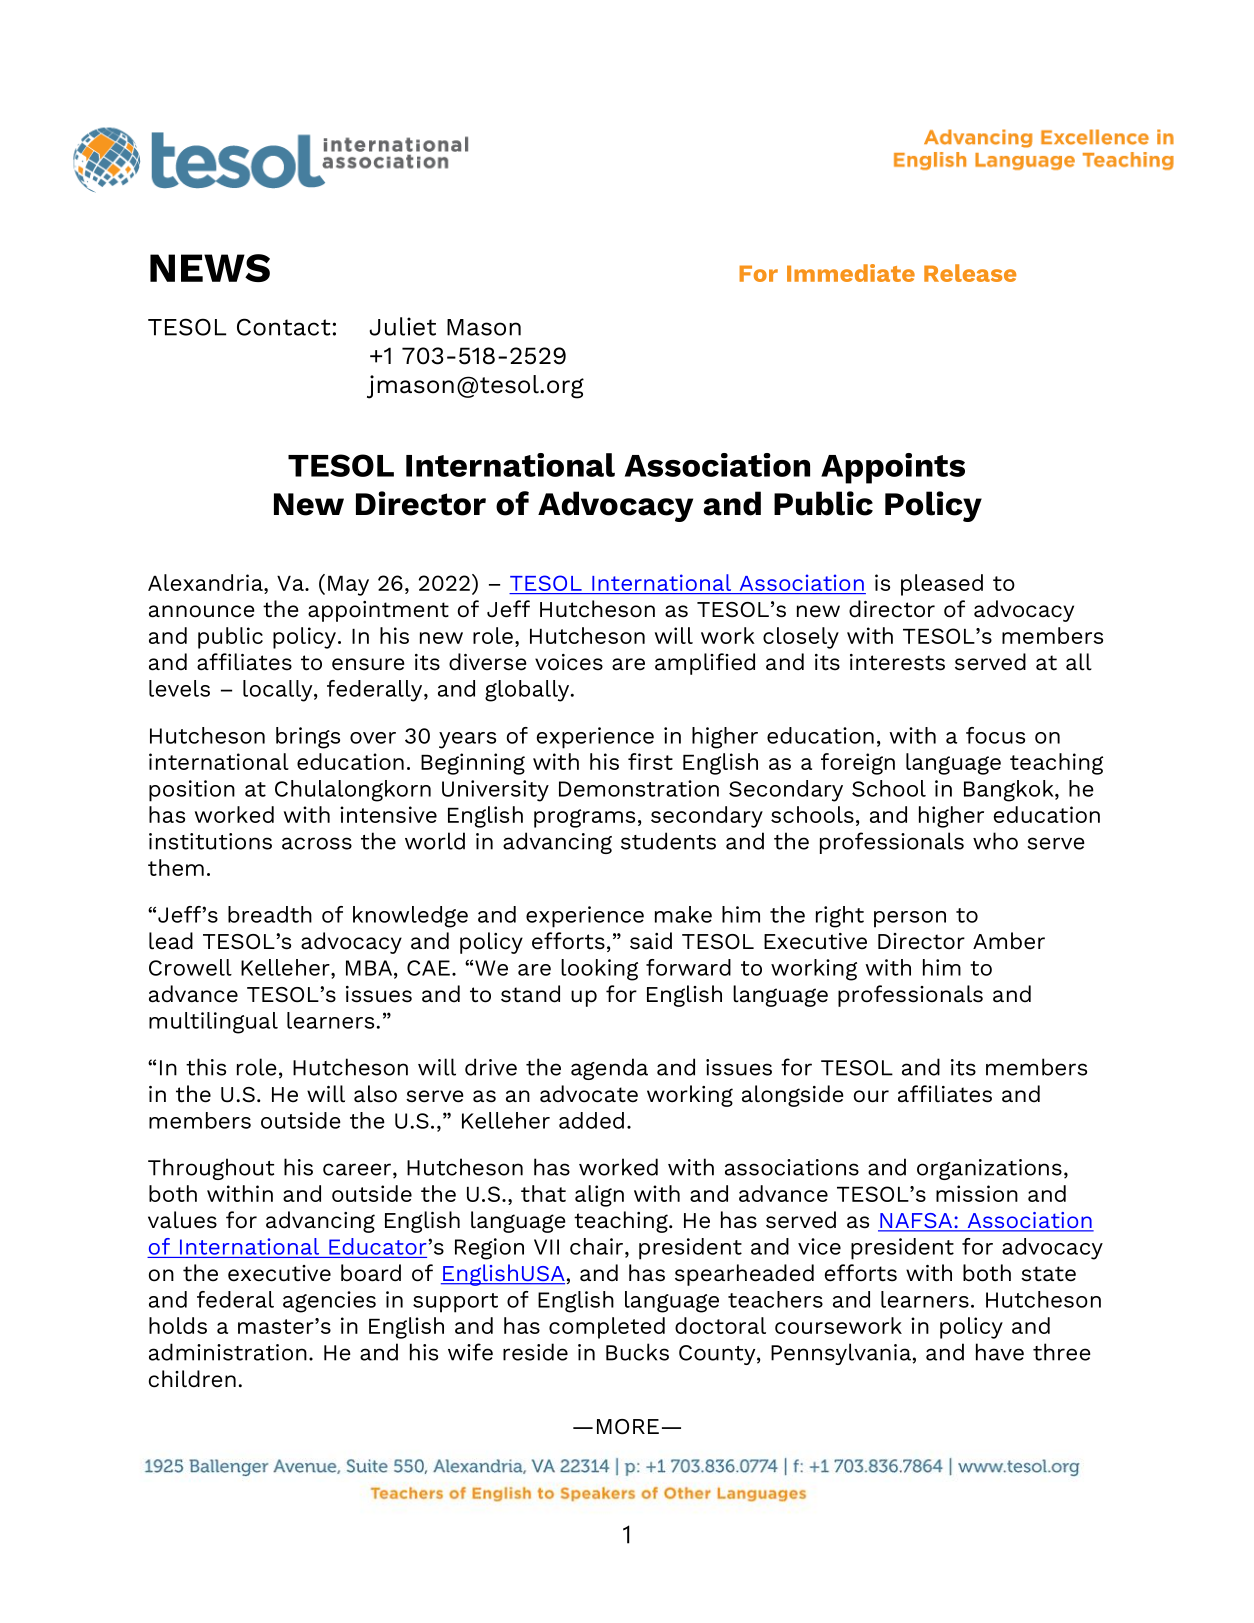 This screenshot has height=1623, width=1254. Describe the element at coordinates (995, 841) in the screenshot. I see `who` at that location.
